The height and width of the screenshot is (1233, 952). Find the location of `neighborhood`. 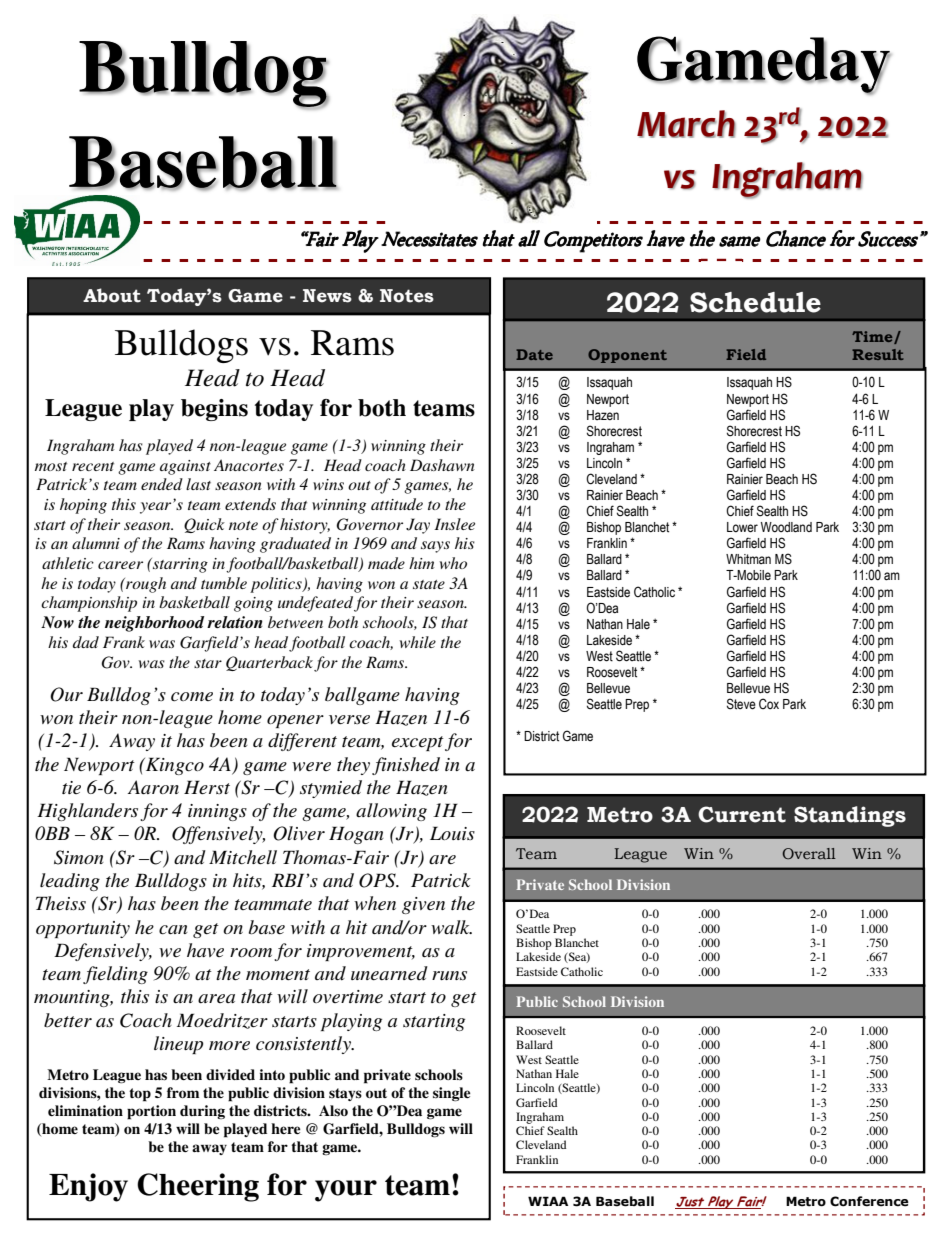

neighborhood is located at coordinates (154, 624).
